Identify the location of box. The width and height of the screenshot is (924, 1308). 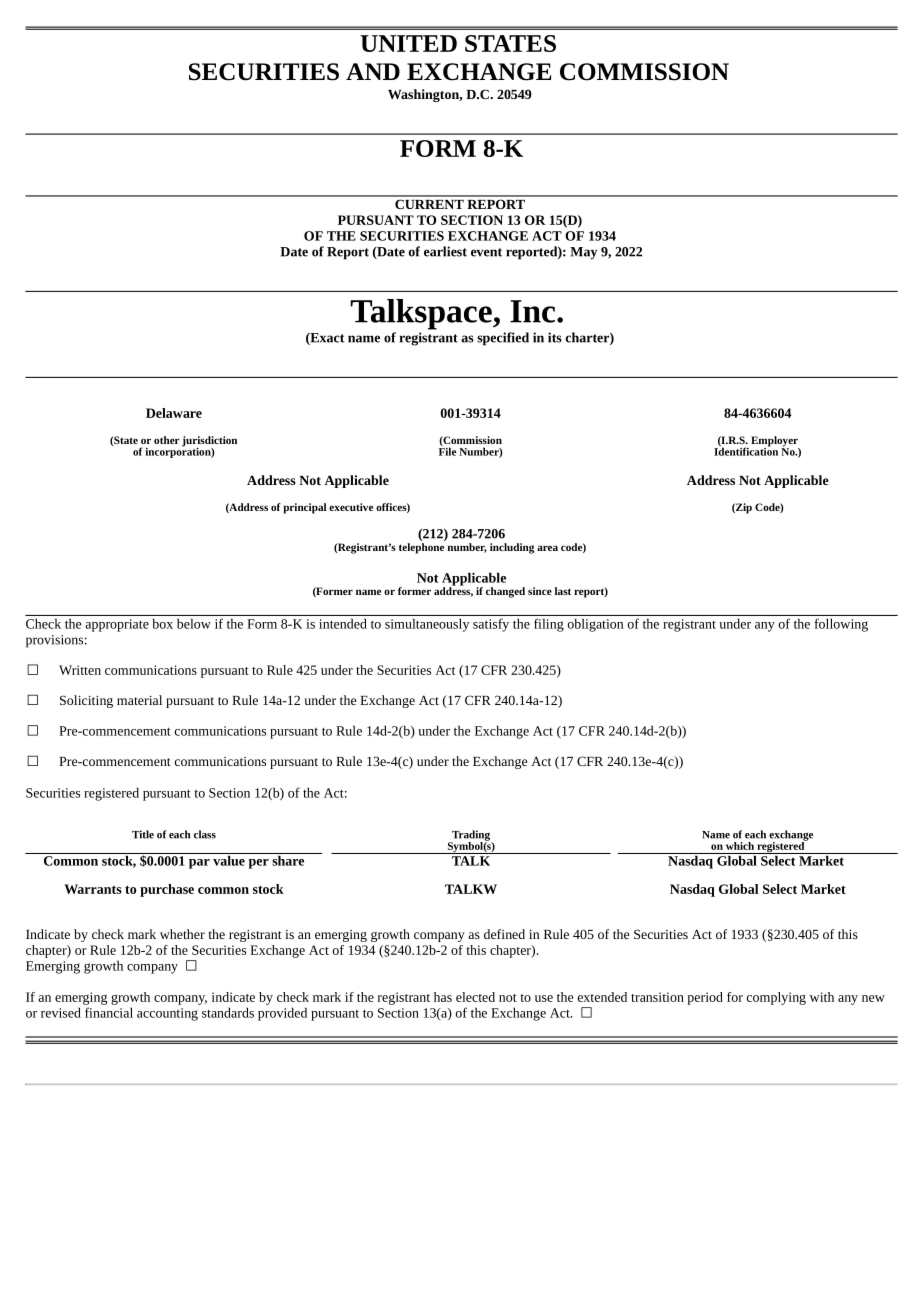
(163, 624).
